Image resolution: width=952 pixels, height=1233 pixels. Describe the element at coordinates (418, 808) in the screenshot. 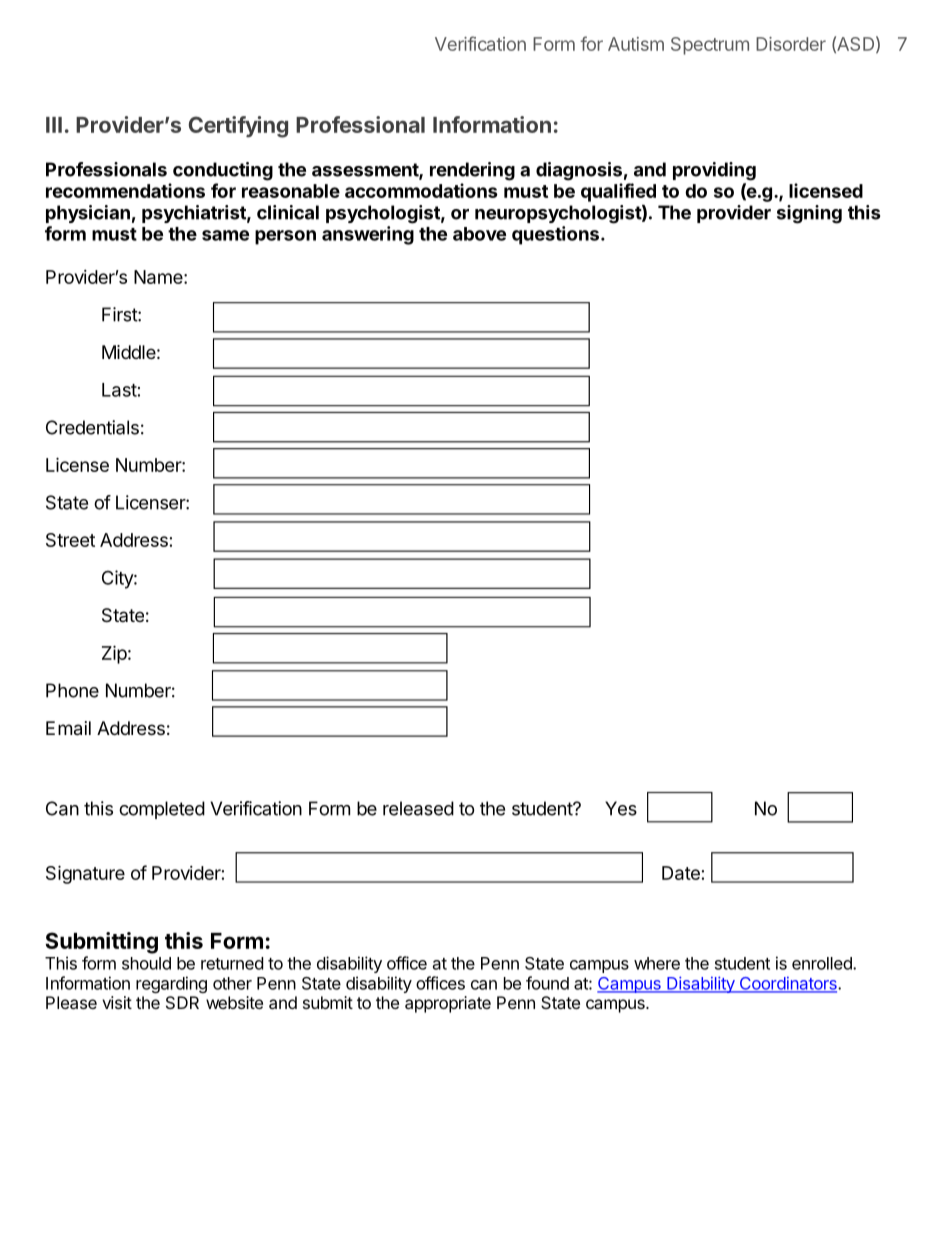

I see `released` at that location.
